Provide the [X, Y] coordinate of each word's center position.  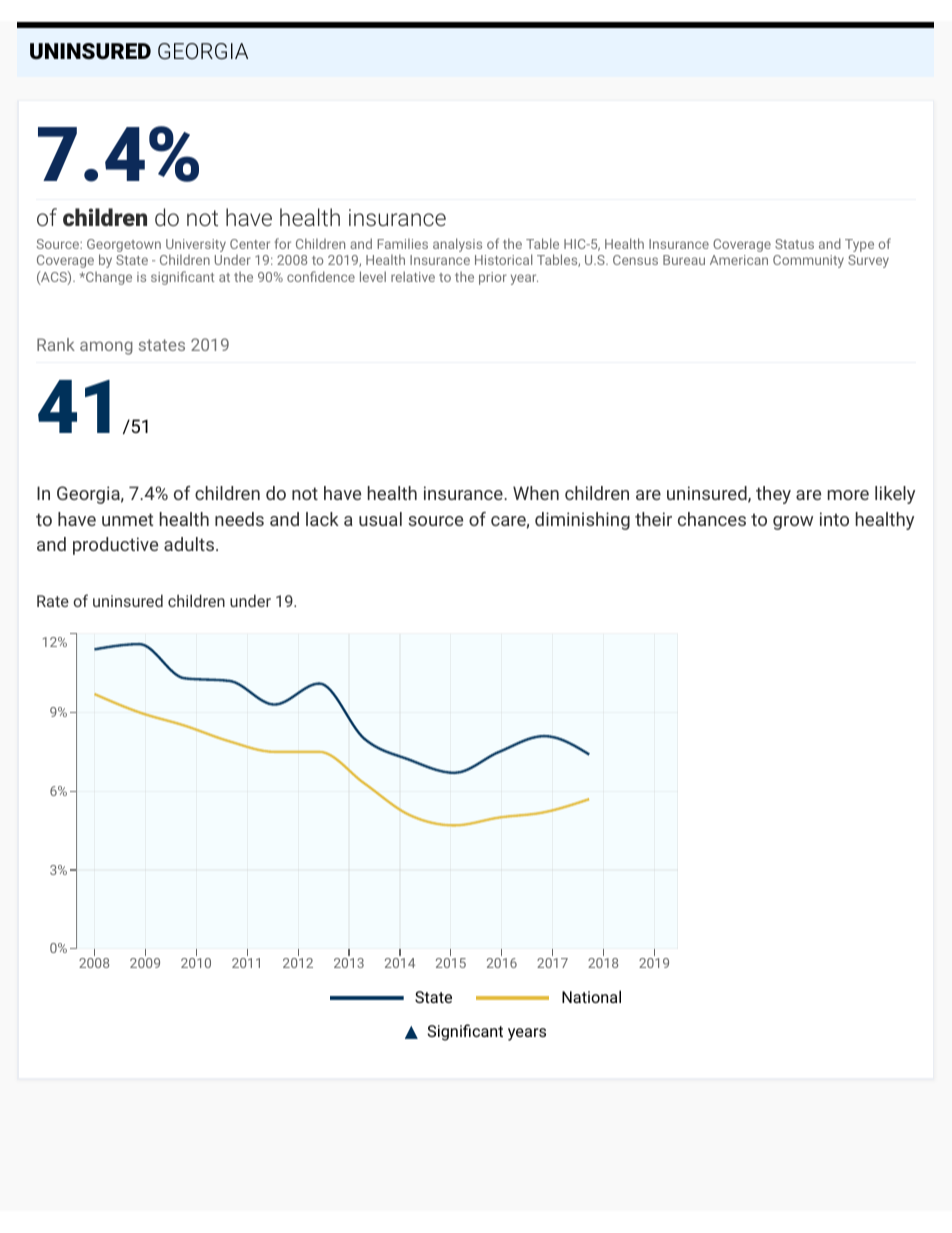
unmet [127, 519]
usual [380, 519]
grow [793, 523]
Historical [503, 259]
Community [808, 261]
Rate [53, 601]
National [591, 996]
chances [712, 519]
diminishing [582, 521]
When [536, 493]
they [773, 495]
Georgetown [124, 247]
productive [115, 546]
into [834, 519]
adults [189, 544]
